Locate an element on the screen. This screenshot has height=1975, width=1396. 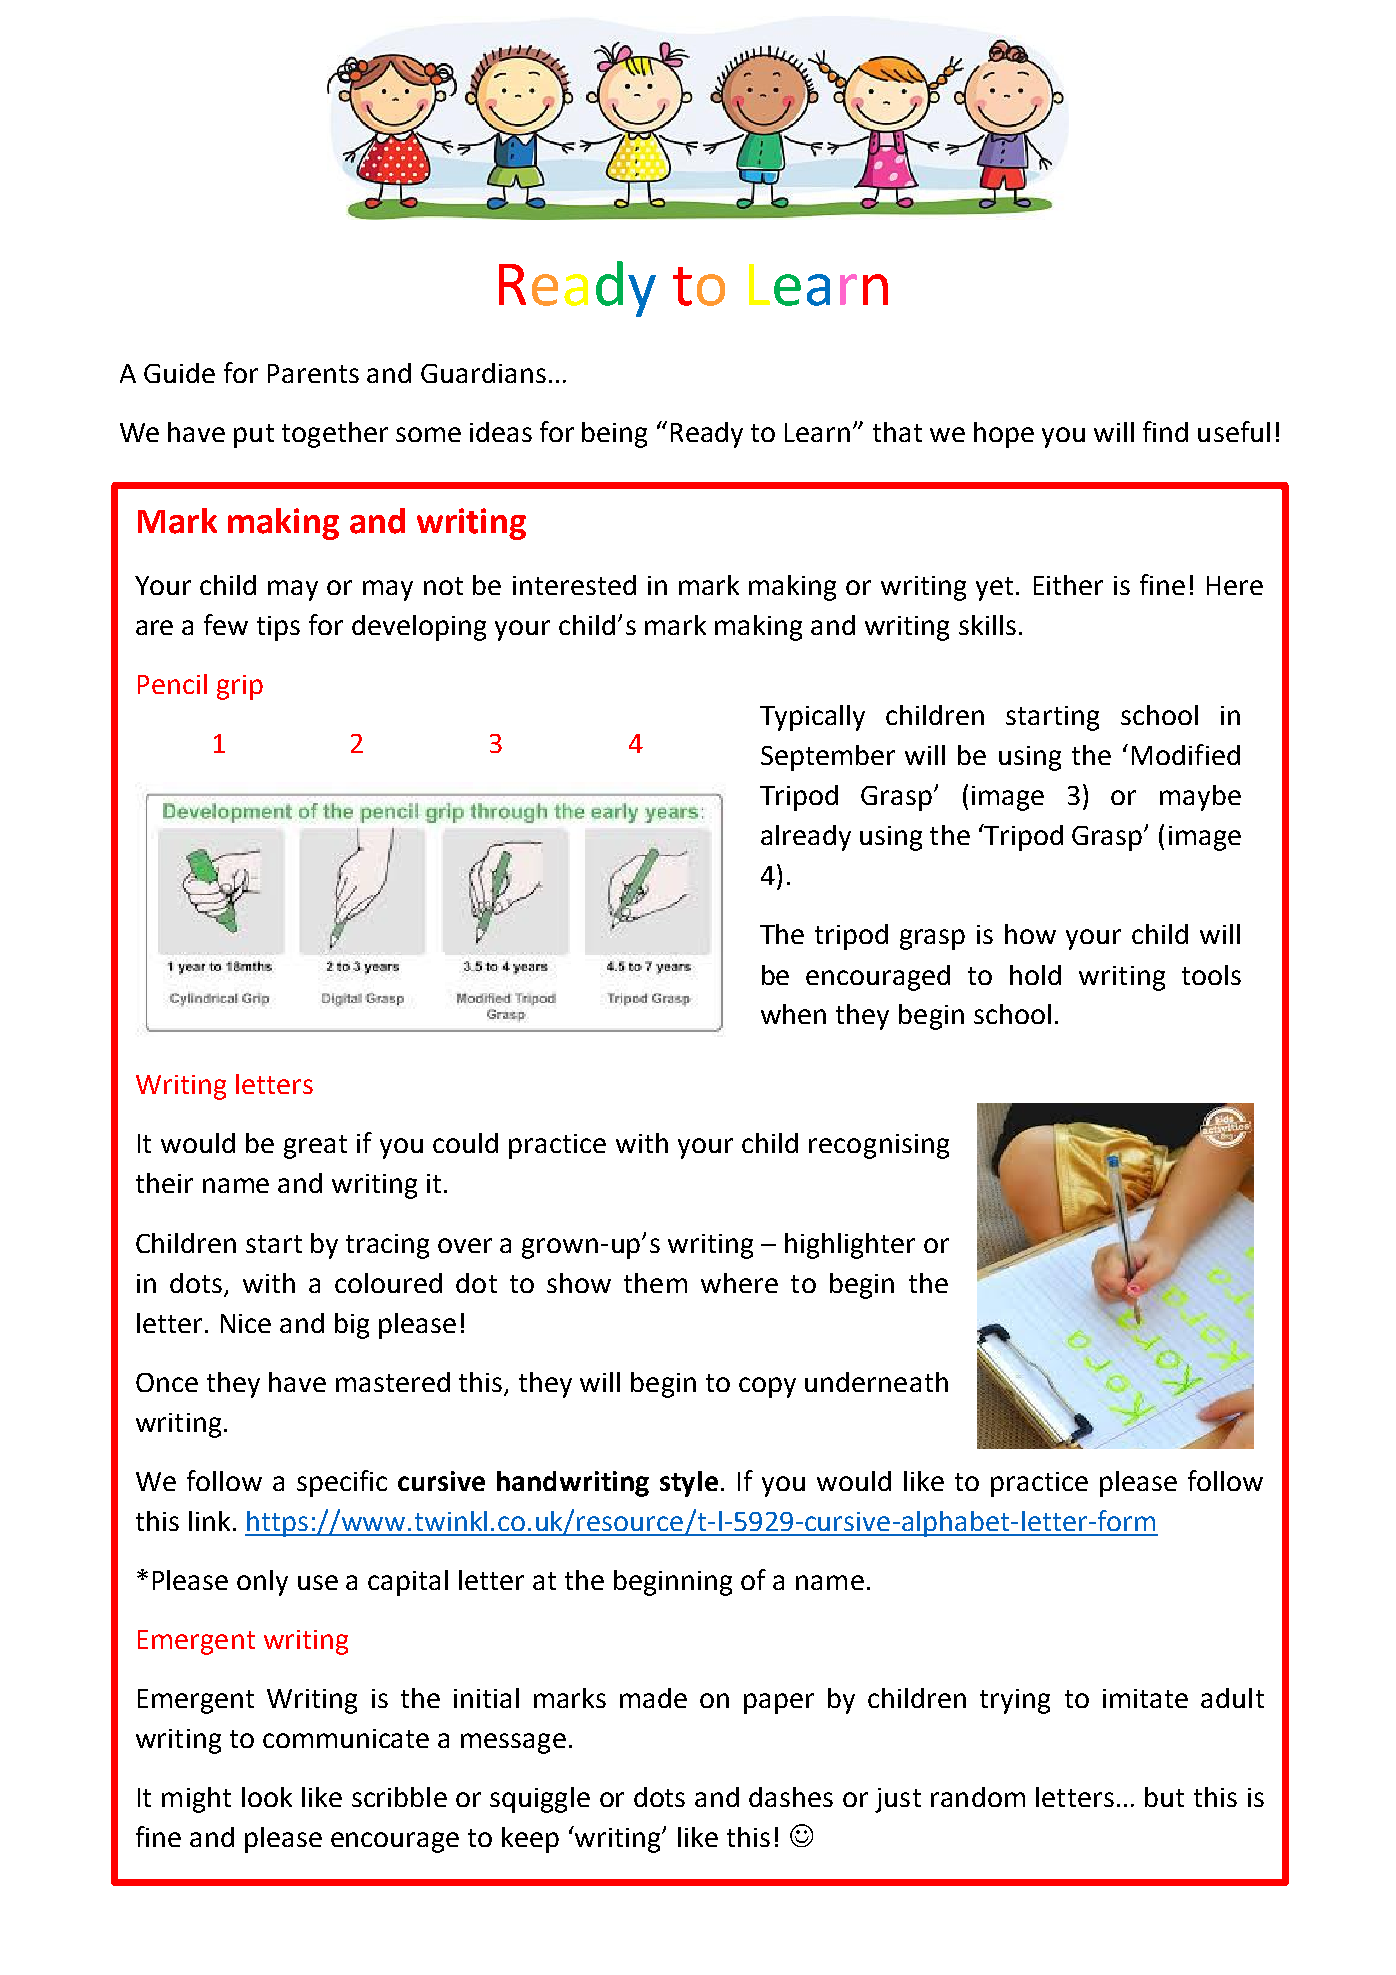
underneath is located at coordinates (876, 1382).
